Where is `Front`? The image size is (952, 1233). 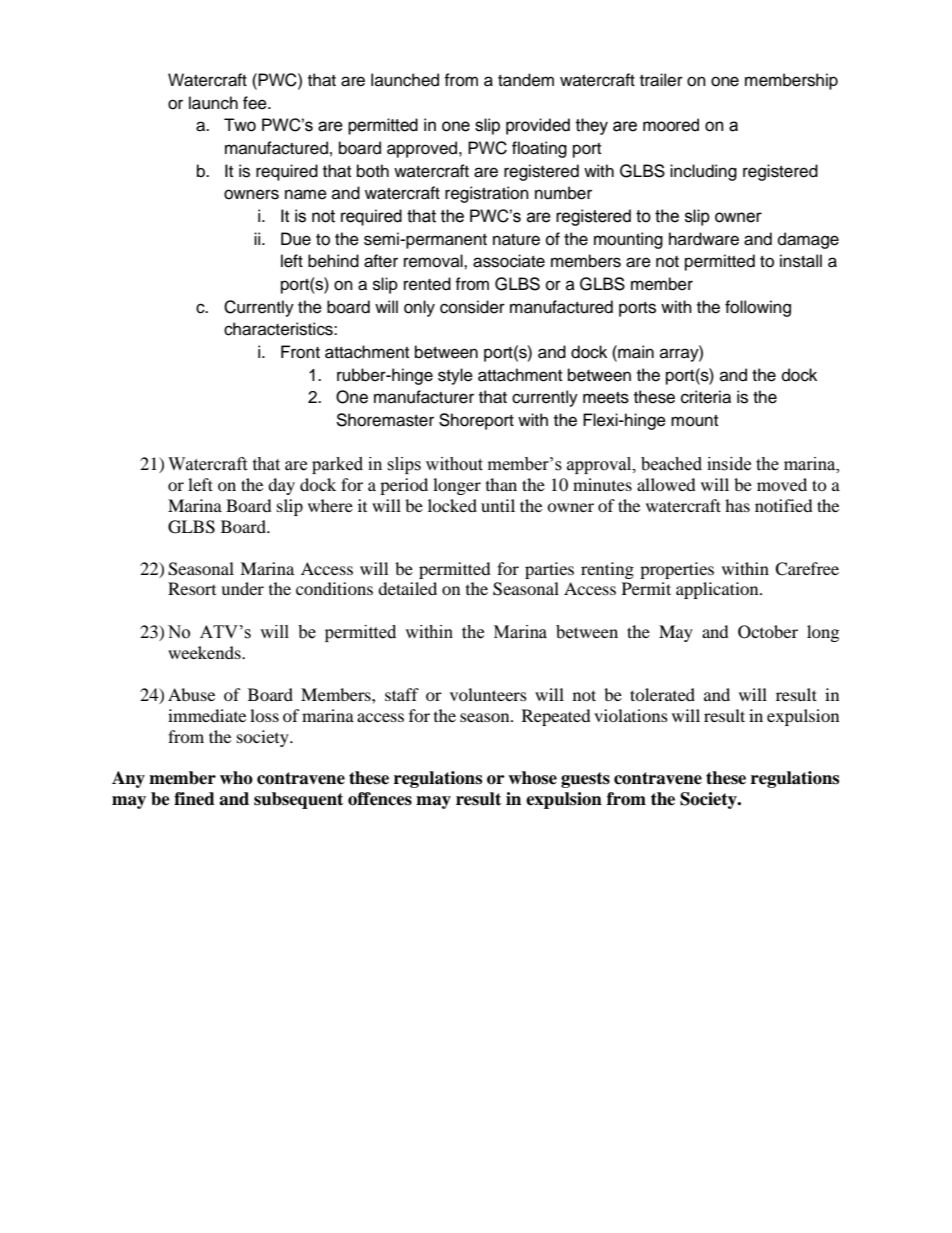 Front is located at coordinates (300, 352).
